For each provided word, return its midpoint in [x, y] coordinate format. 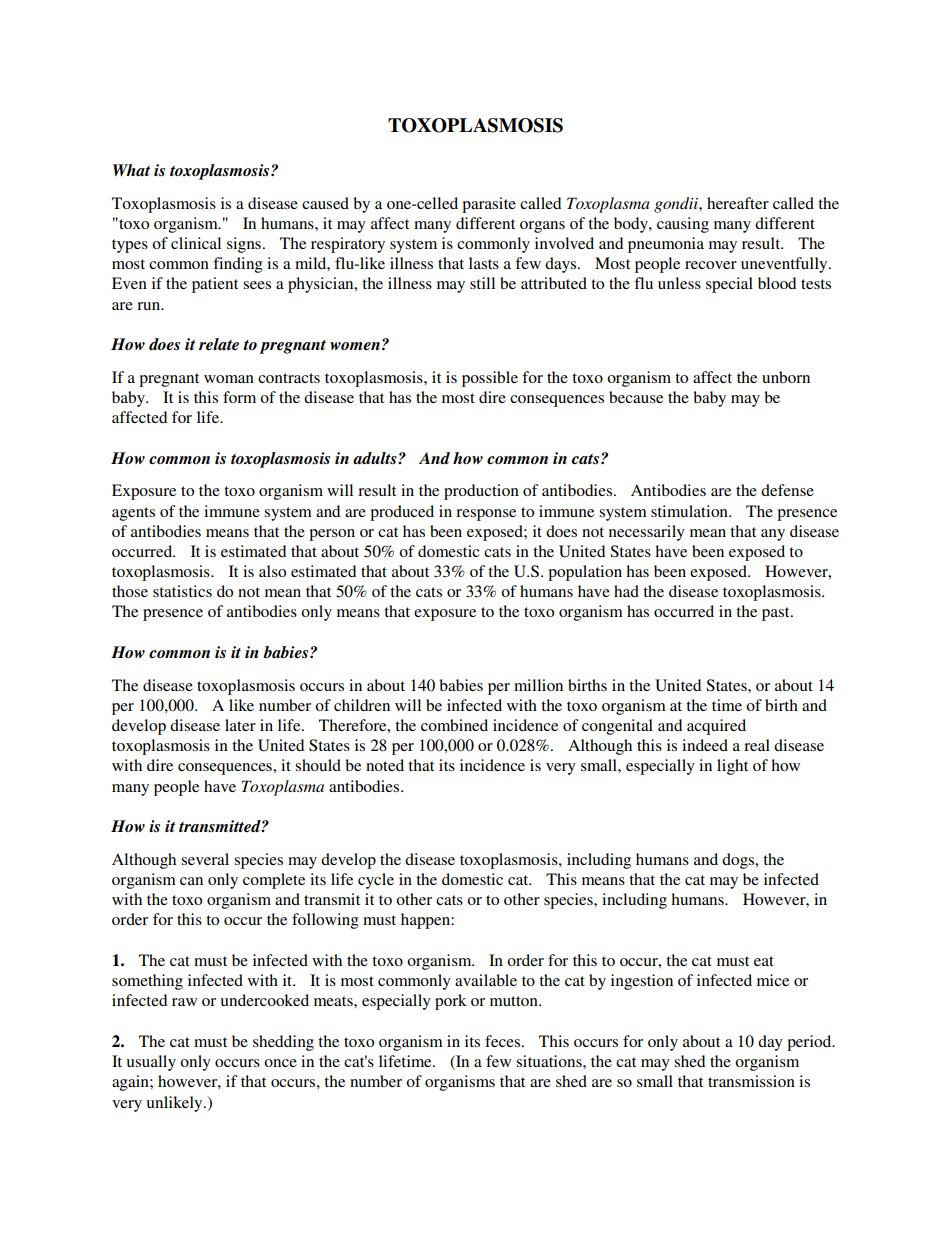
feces [504, 1041]
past [777, 614]
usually [151, 1063]
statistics [182, 591]
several [205, 859]
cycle [376, 881]
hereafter [738, 203]
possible [490, 379]
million [538, 685]
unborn [786, 377]
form [239, 397]
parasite [489, 205]
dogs [739, 861]
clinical [196, 243]
